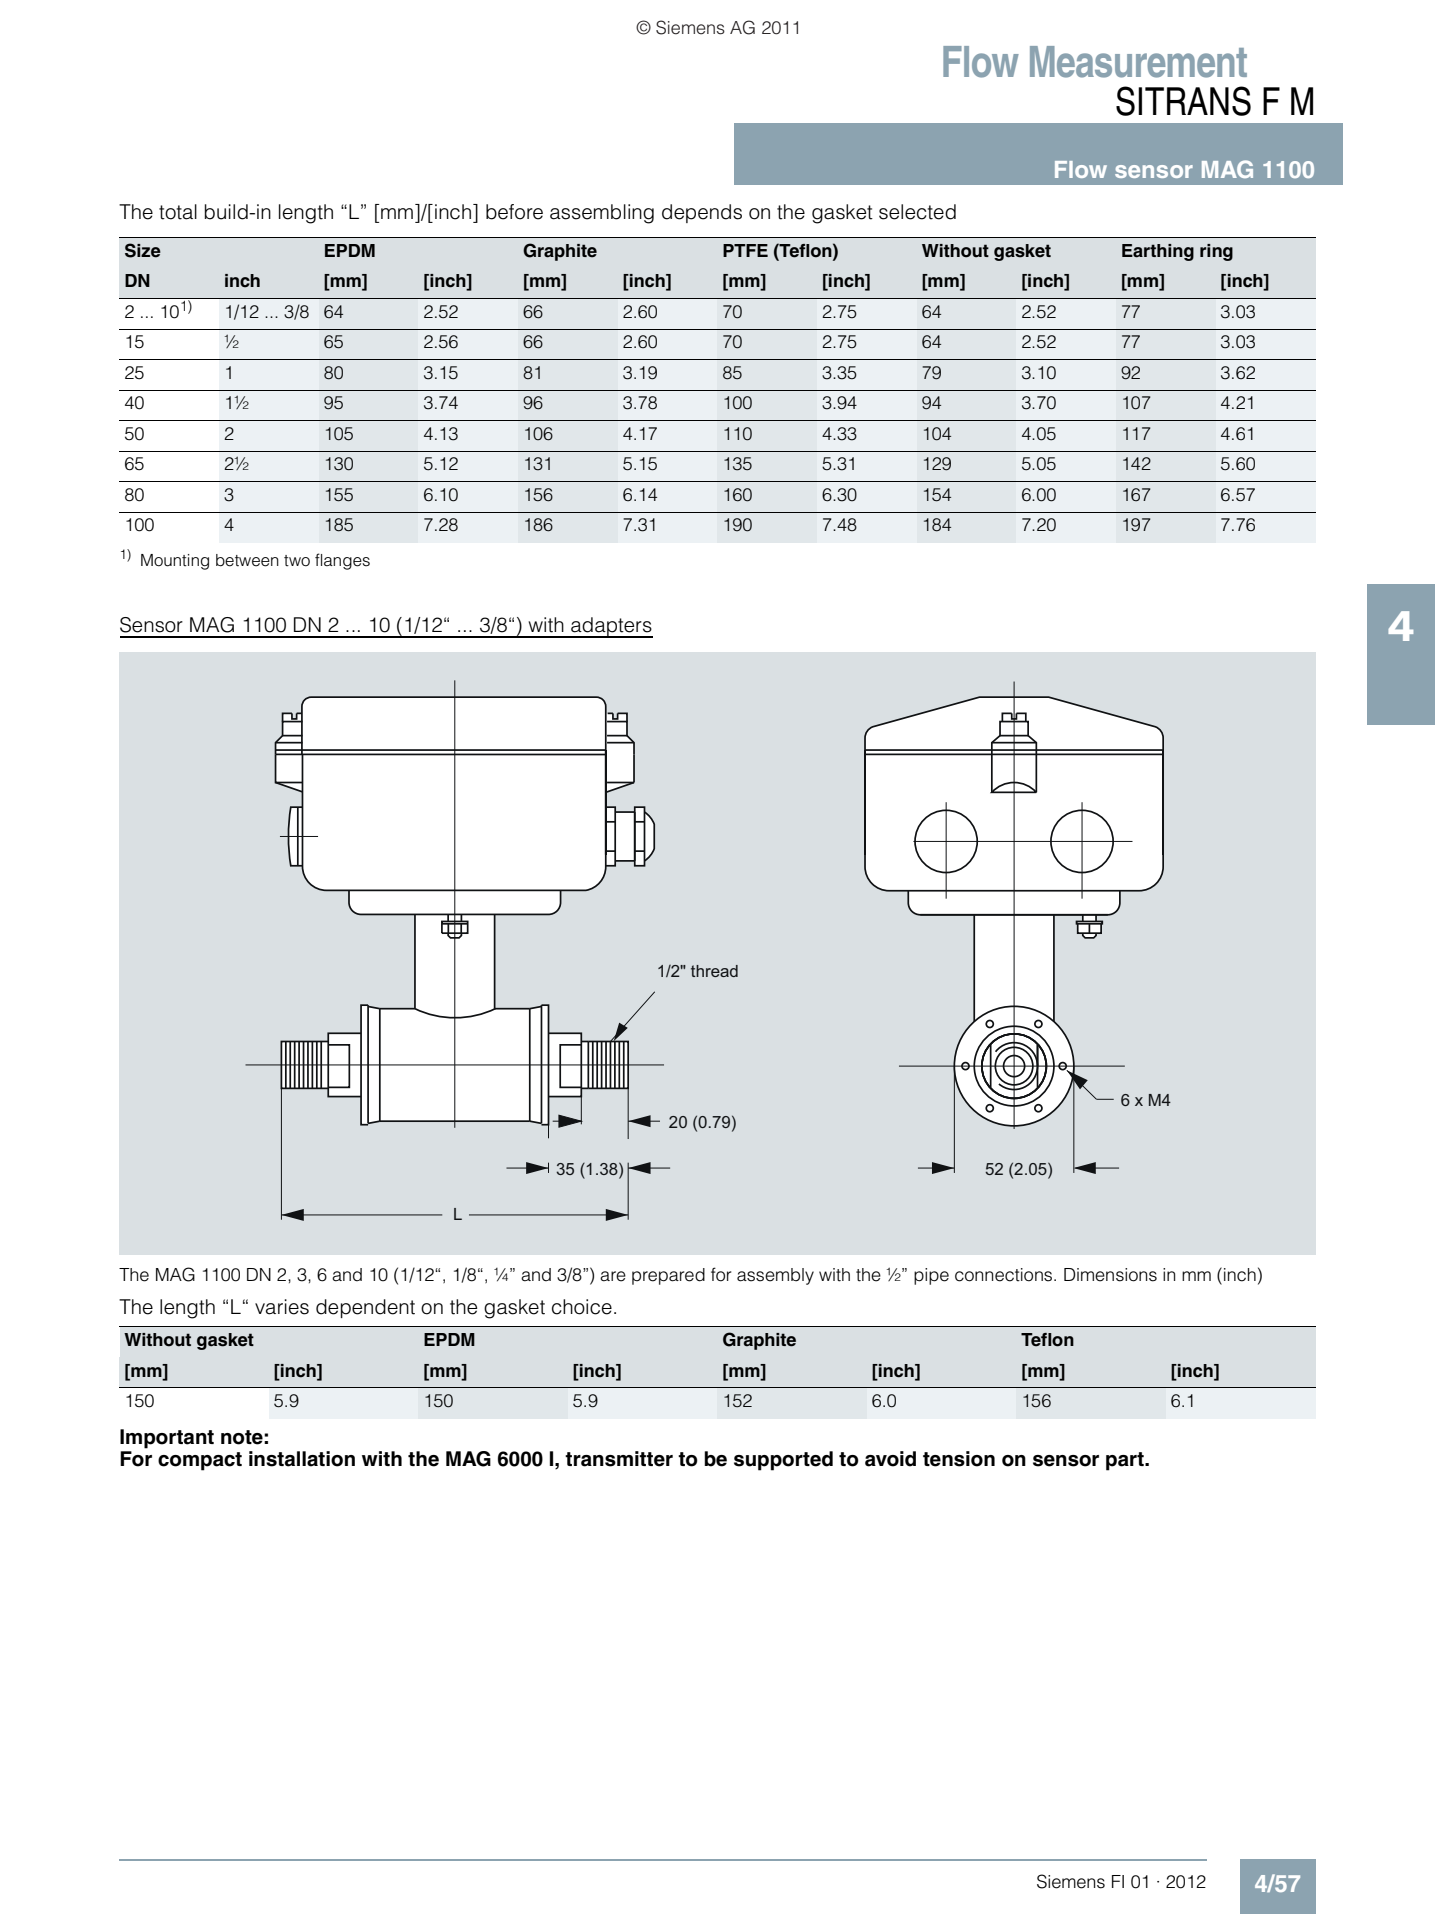 The height and width of the screenshot is (1914, 1435). Describe the element at coordinates (611, 627) in the screenshot. I see `adapters` at that location.
